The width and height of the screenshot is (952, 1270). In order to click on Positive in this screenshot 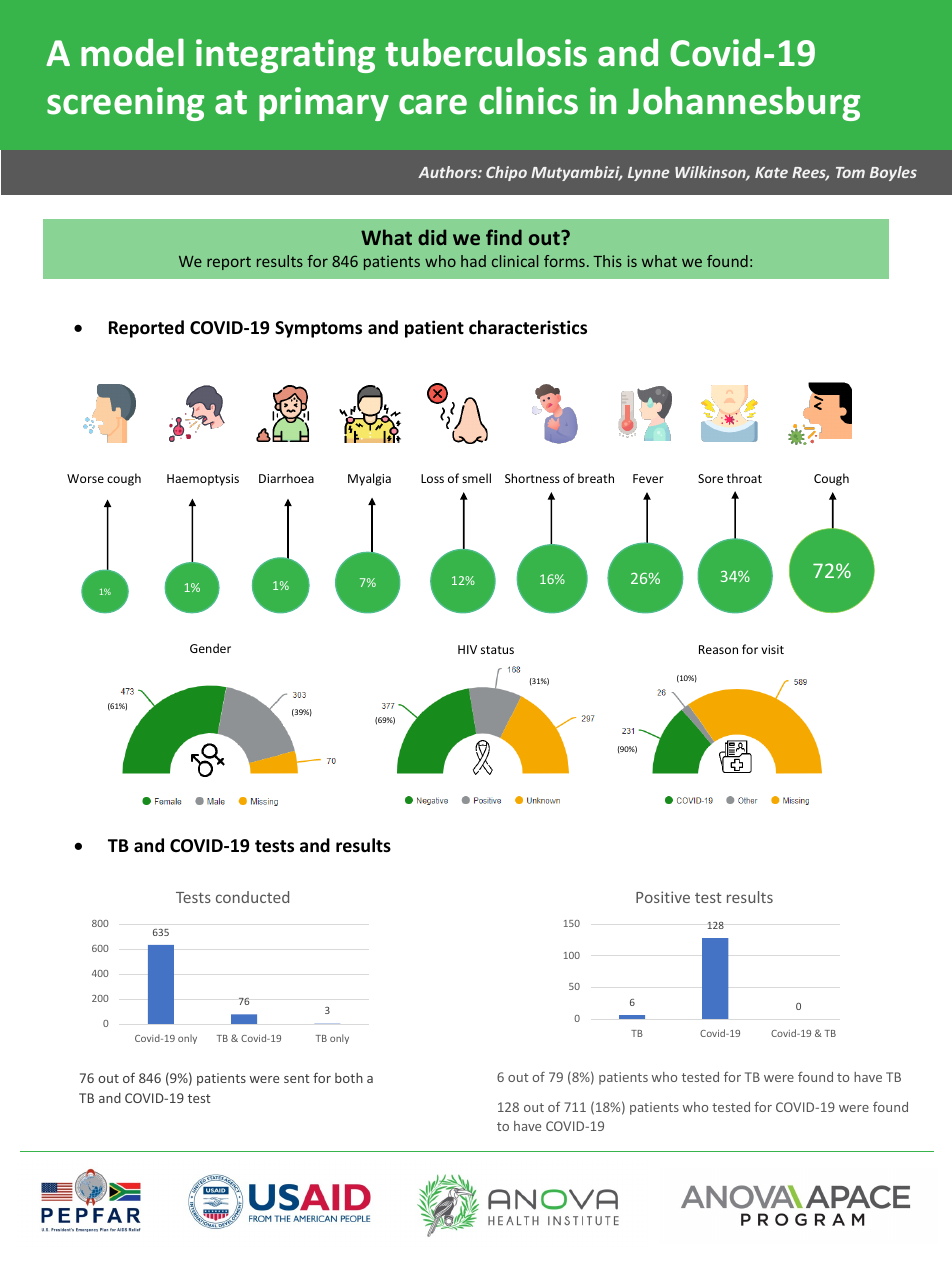, I will do `click(663, 897)`.
